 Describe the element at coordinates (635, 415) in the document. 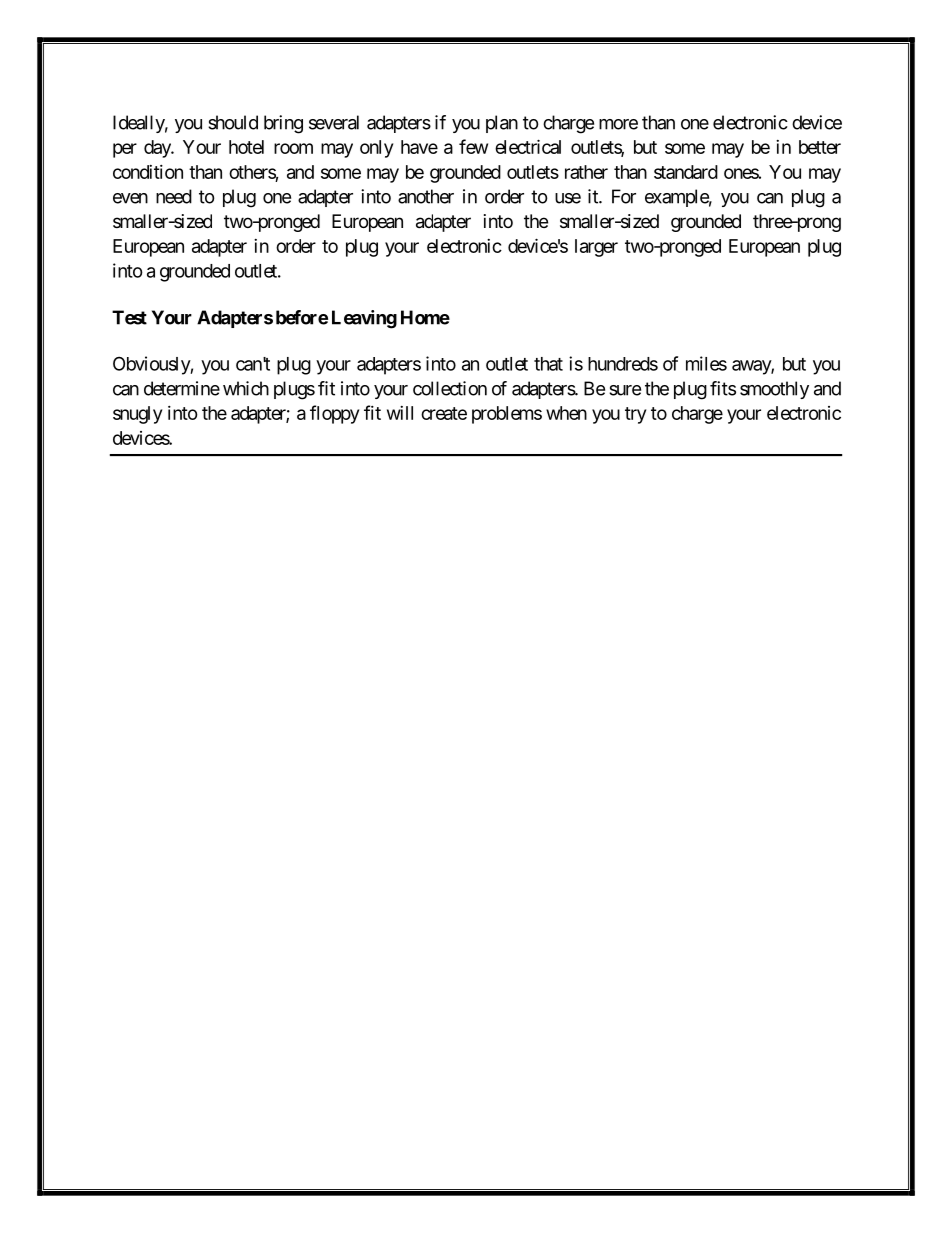

I see `try` at that location.
